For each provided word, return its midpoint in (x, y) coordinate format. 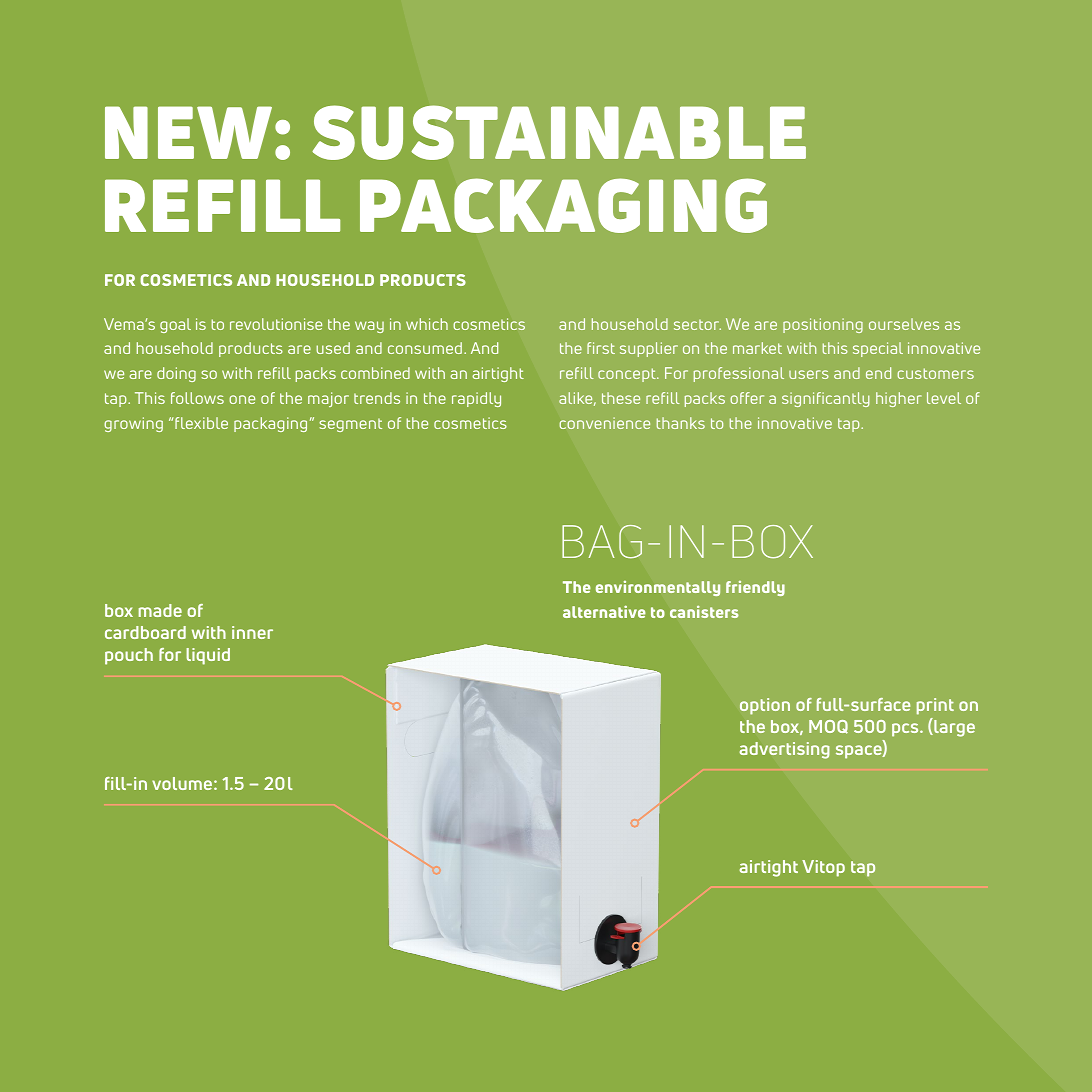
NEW (188, 132)
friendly (755, 588)
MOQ (828, 727)
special (878, 349)
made (160, 610)
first (601, 348)
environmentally (658, 588)
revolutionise (276, 324)
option (765, 706)
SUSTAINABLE (559, 132)
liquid (208, 656)
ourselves (904, 324)
